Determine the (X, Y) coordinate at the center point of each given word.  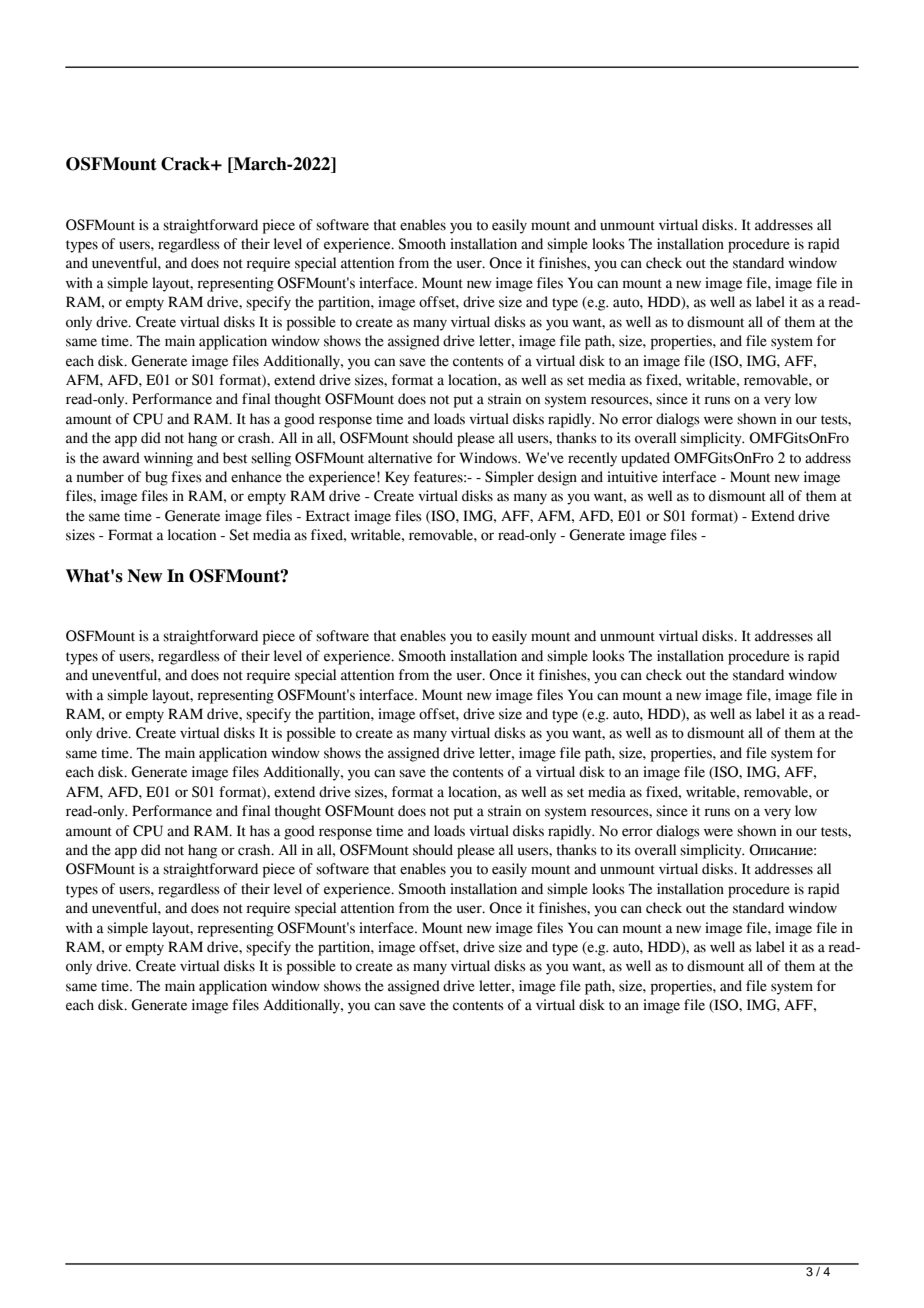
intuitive (632, 477)
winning (168, 459)
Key (397, 478)
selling (271, 459)
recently (592, 459)
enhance (256, 477)
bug (156, 478)
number (100, 477)
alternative (400, 458)
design (557, 478)
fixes (186, 477)
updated (645, 459)
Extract (328, 516)
